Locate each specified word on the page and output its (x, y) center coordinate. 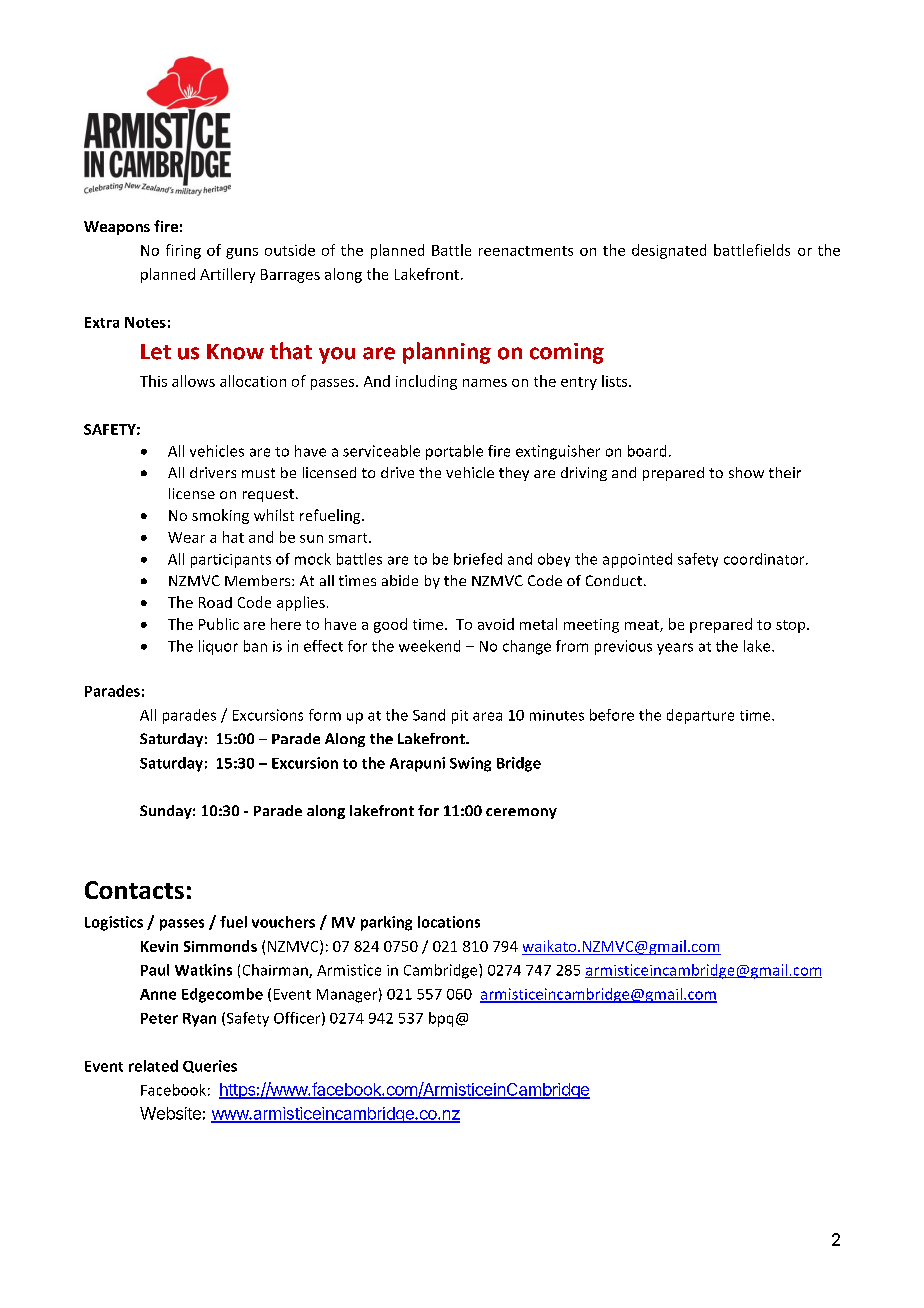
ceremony (521, 813)
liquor (218, 647)
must (258, 473)
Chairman (276, 971)
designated (669, 251)
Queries (210, 1066)
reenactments (526, 251)
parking (386, 923)
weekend (429, 646)
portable (454, 452)
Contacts (134, 890)
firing (183, 251)
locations (449, 922)
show (746, 472)
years (675, 649)
